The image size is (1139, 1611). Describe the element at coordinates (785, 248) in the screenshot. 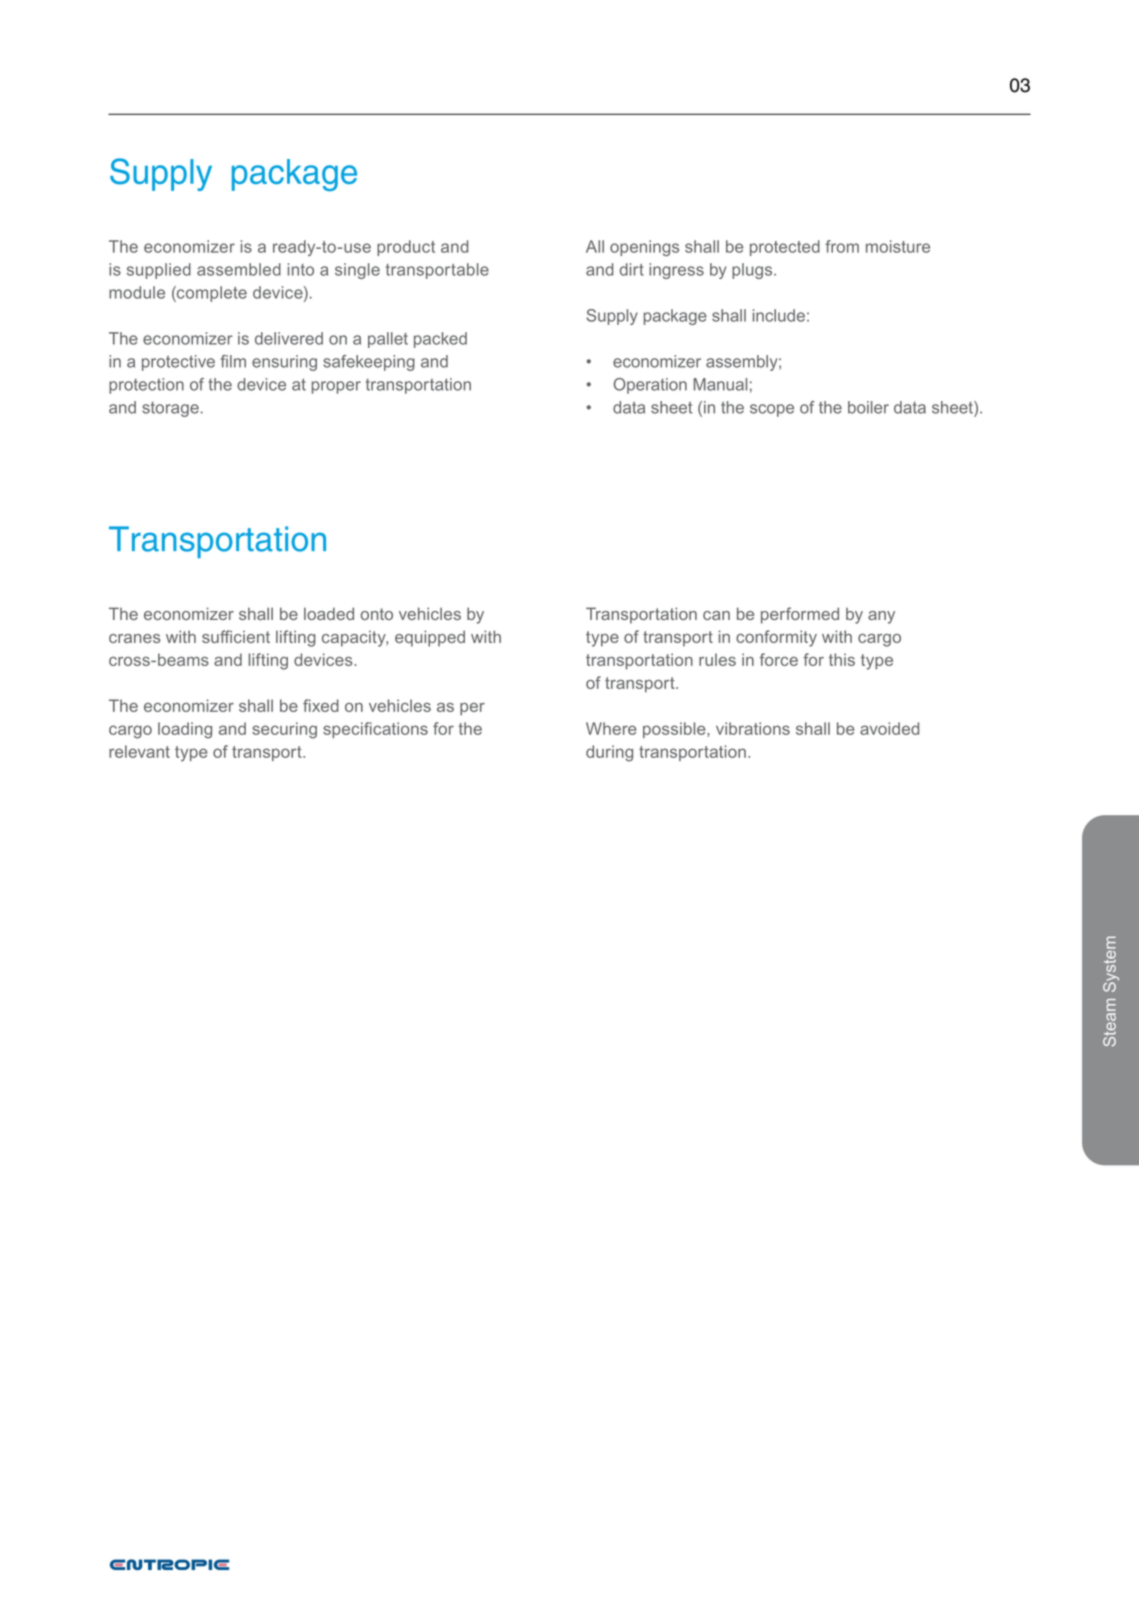

I see `protected` at that location.
